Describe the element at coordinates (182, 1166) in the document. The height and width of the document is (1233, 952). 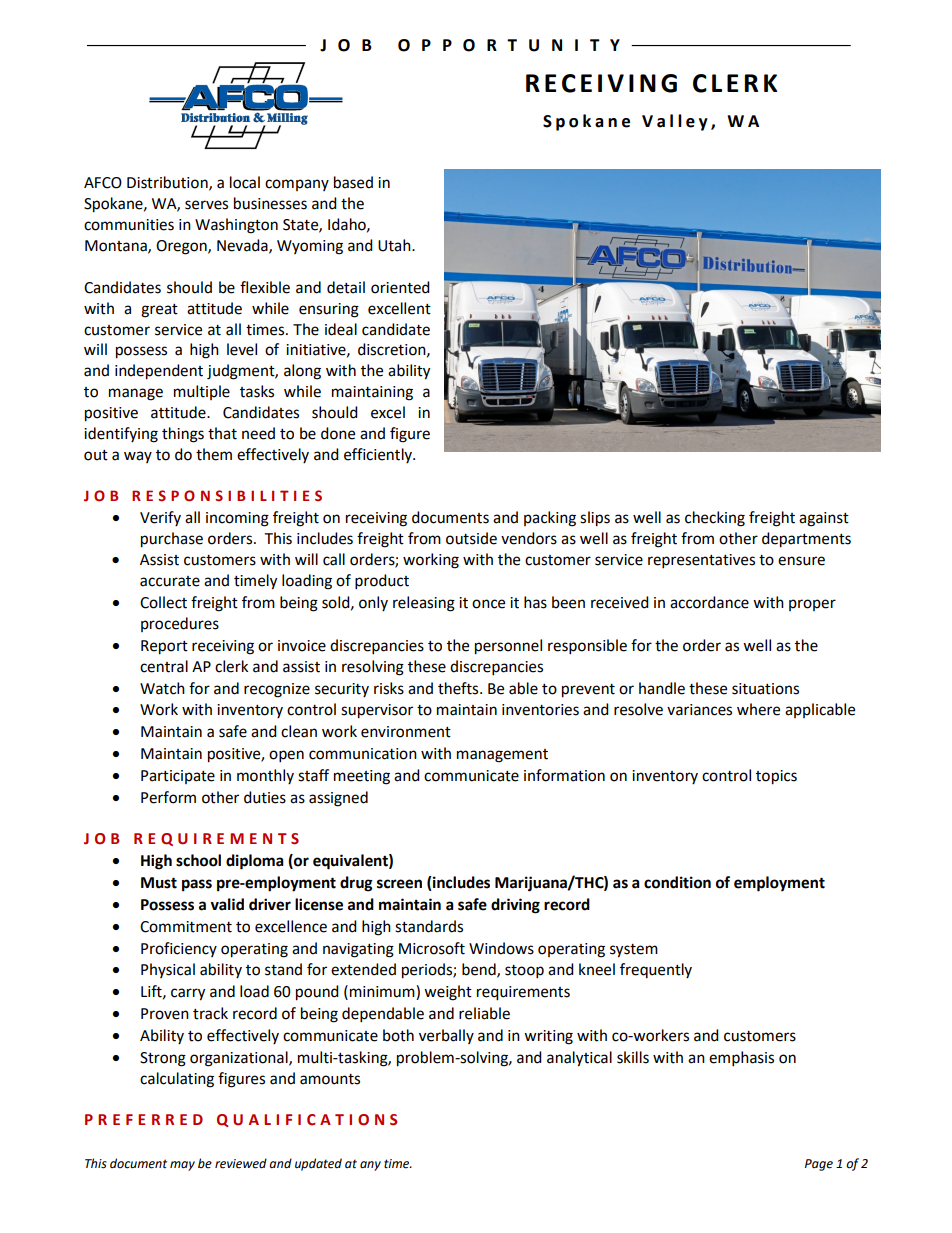
I see `may` at that location.
